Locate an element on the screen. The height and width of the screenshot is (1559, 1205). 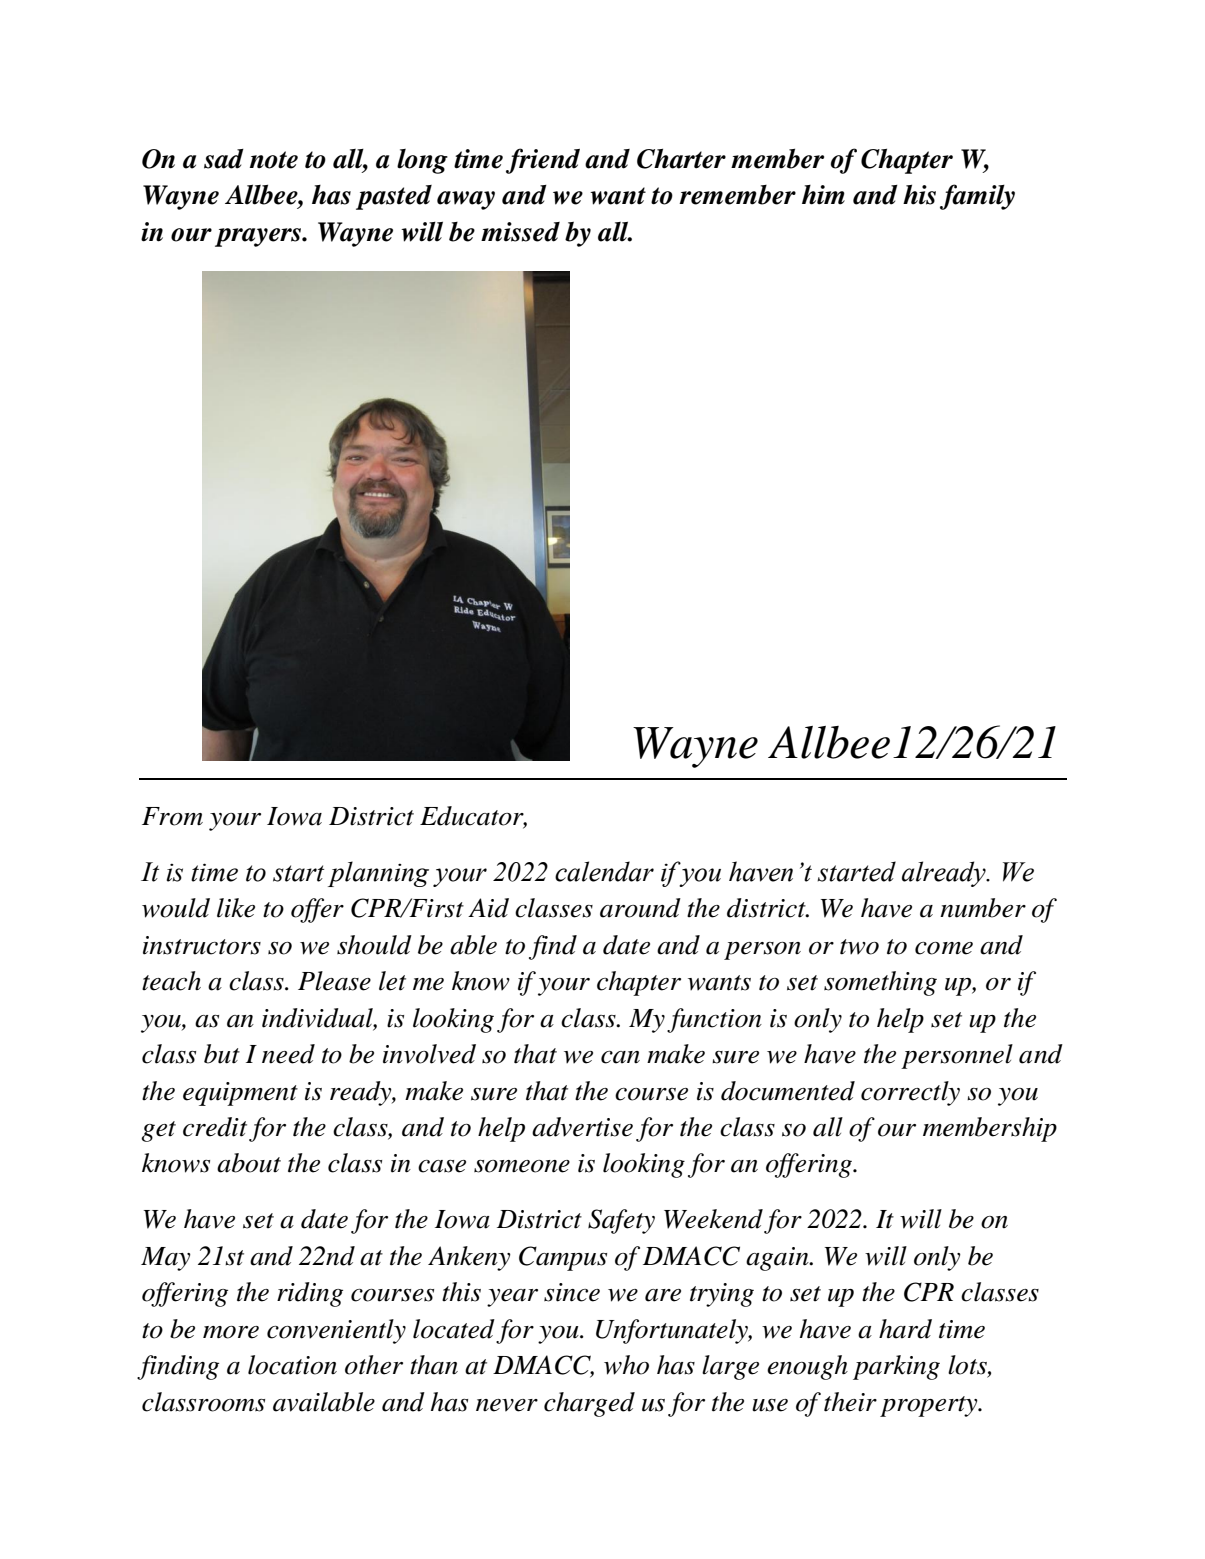
From is located at coordinates (172, 816).
